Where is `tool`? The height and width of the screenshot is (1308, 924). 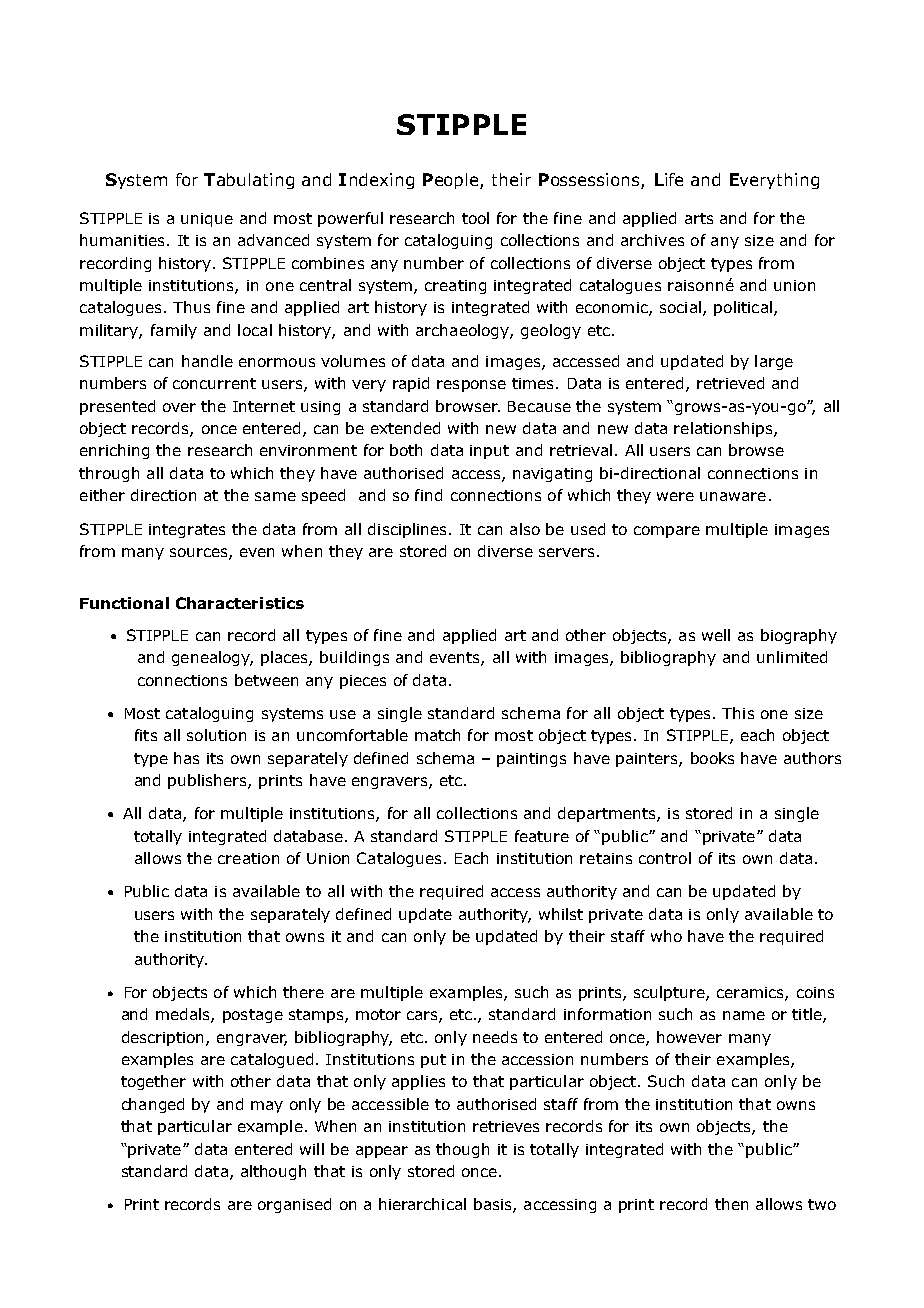
tool is located at coordinates (475, 218).
